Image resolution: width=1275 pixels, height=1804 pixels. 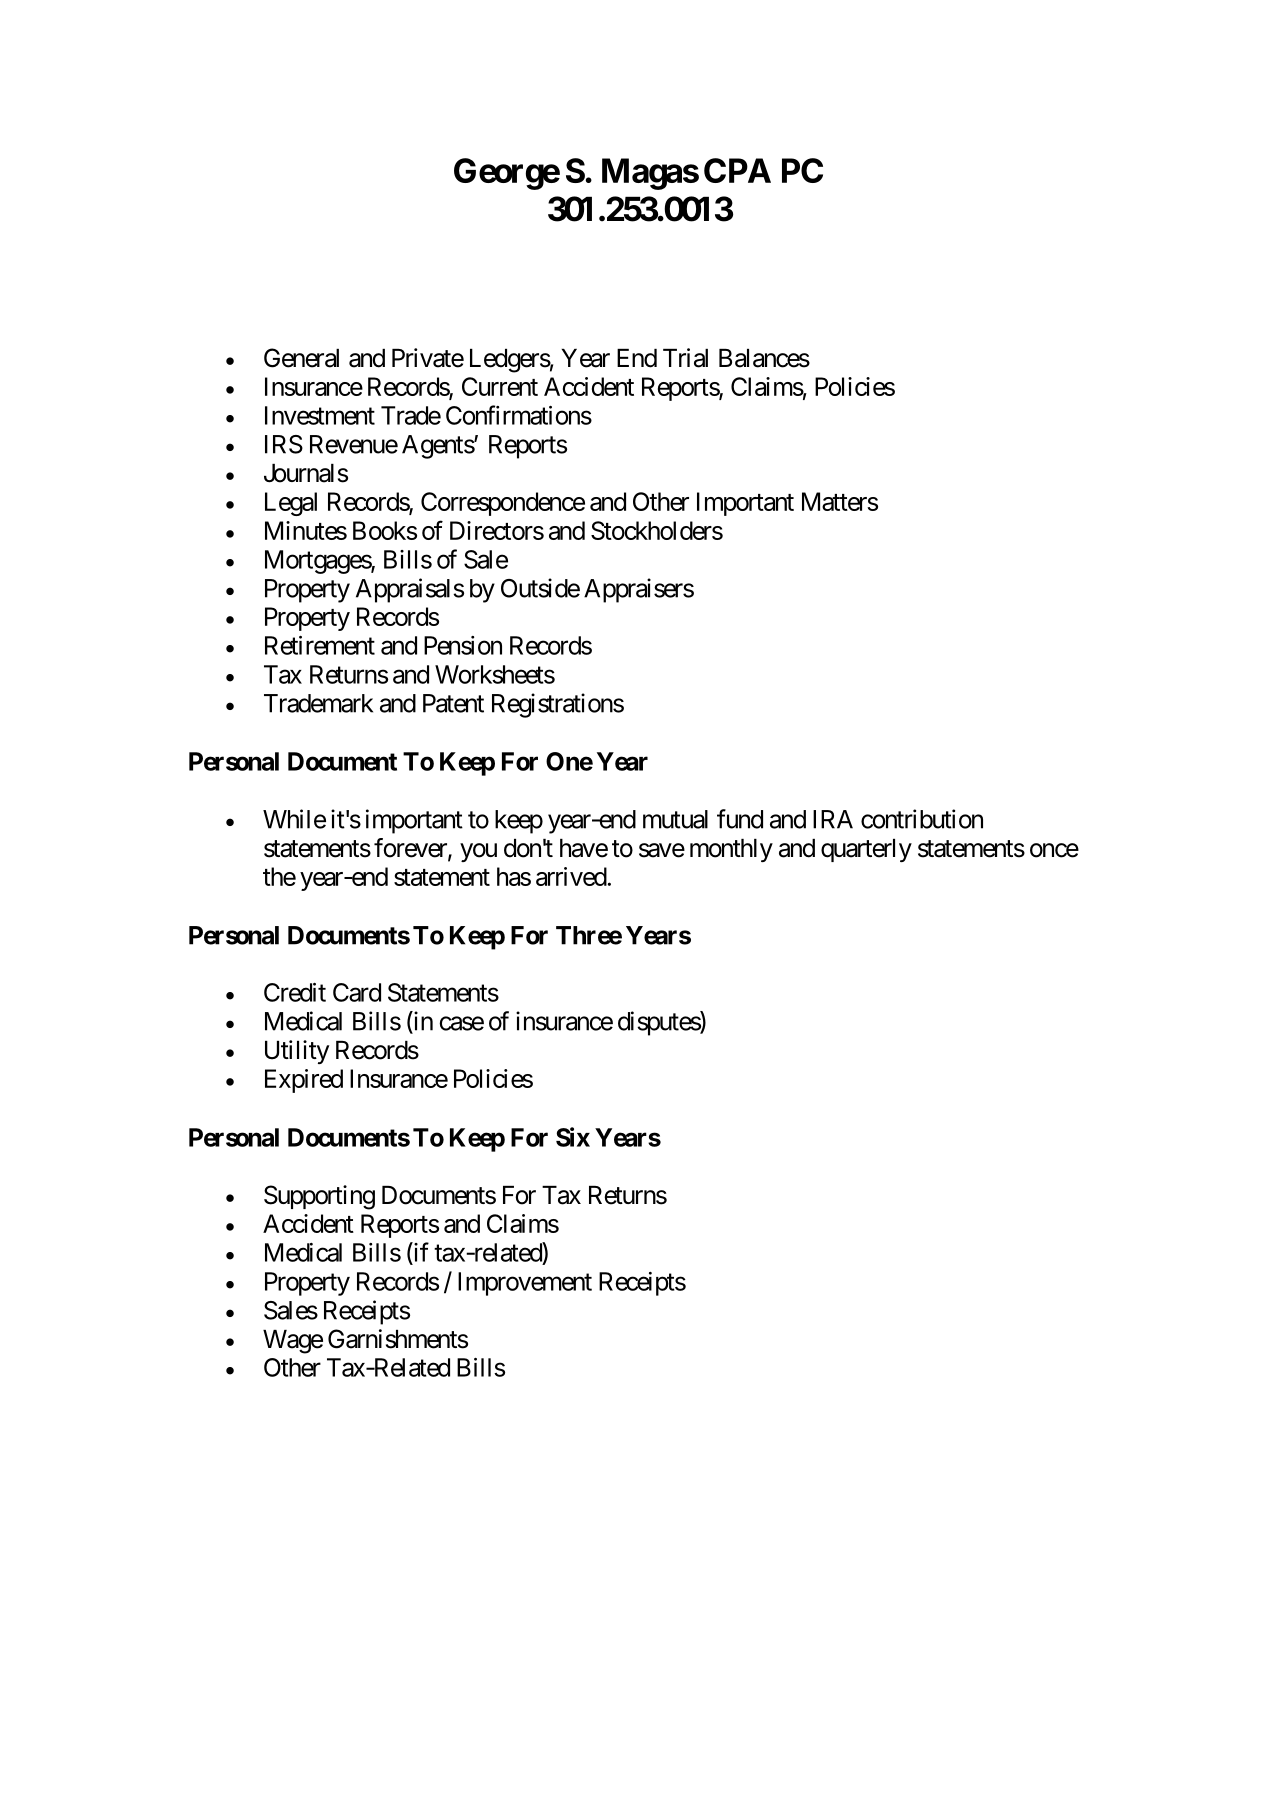 What do you see at coordinates (675, 819) in the screenshot?
I see `mutual` at bounding box center [675, 819].
